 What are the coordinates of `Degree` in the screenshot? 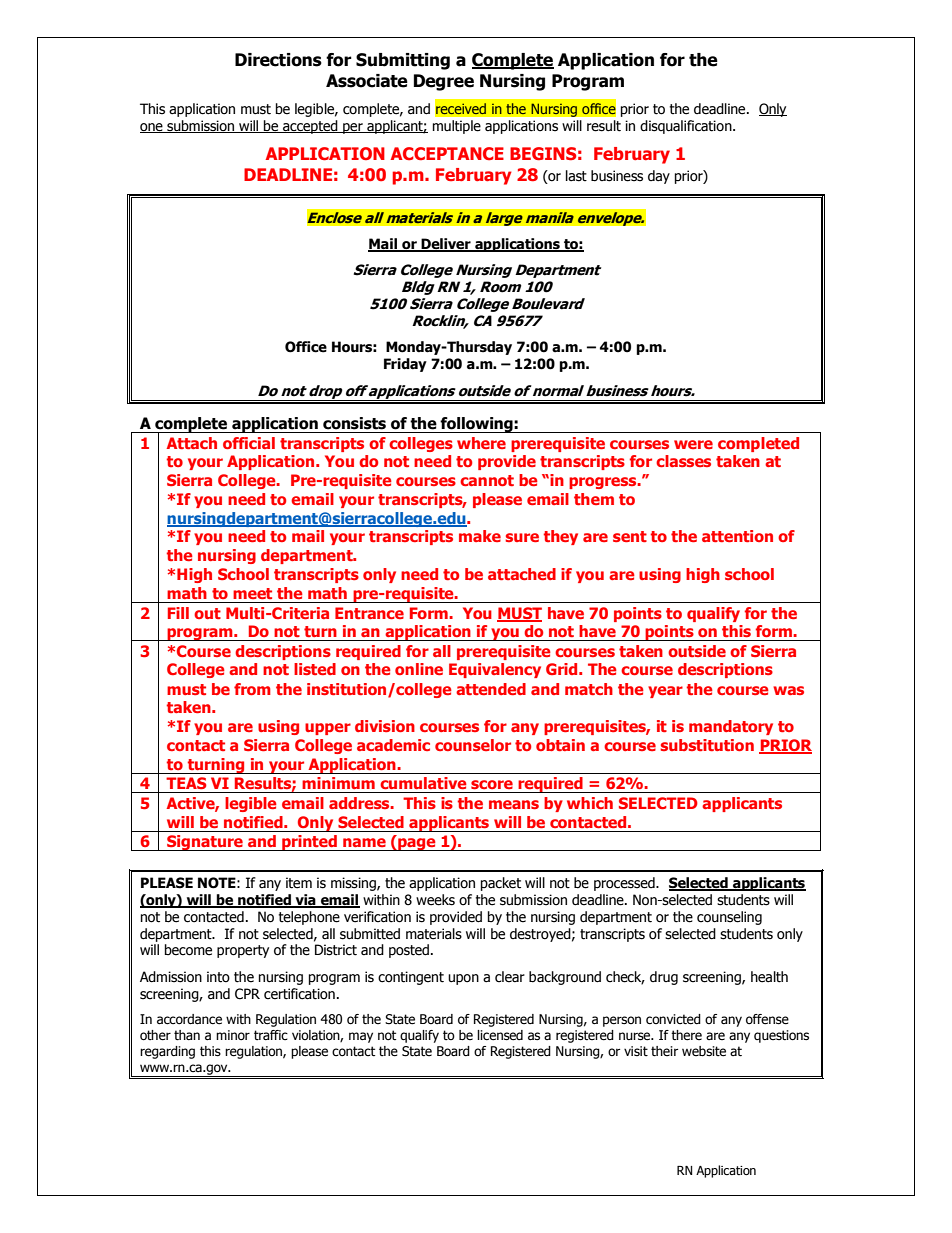 It's located at (444, 82).
